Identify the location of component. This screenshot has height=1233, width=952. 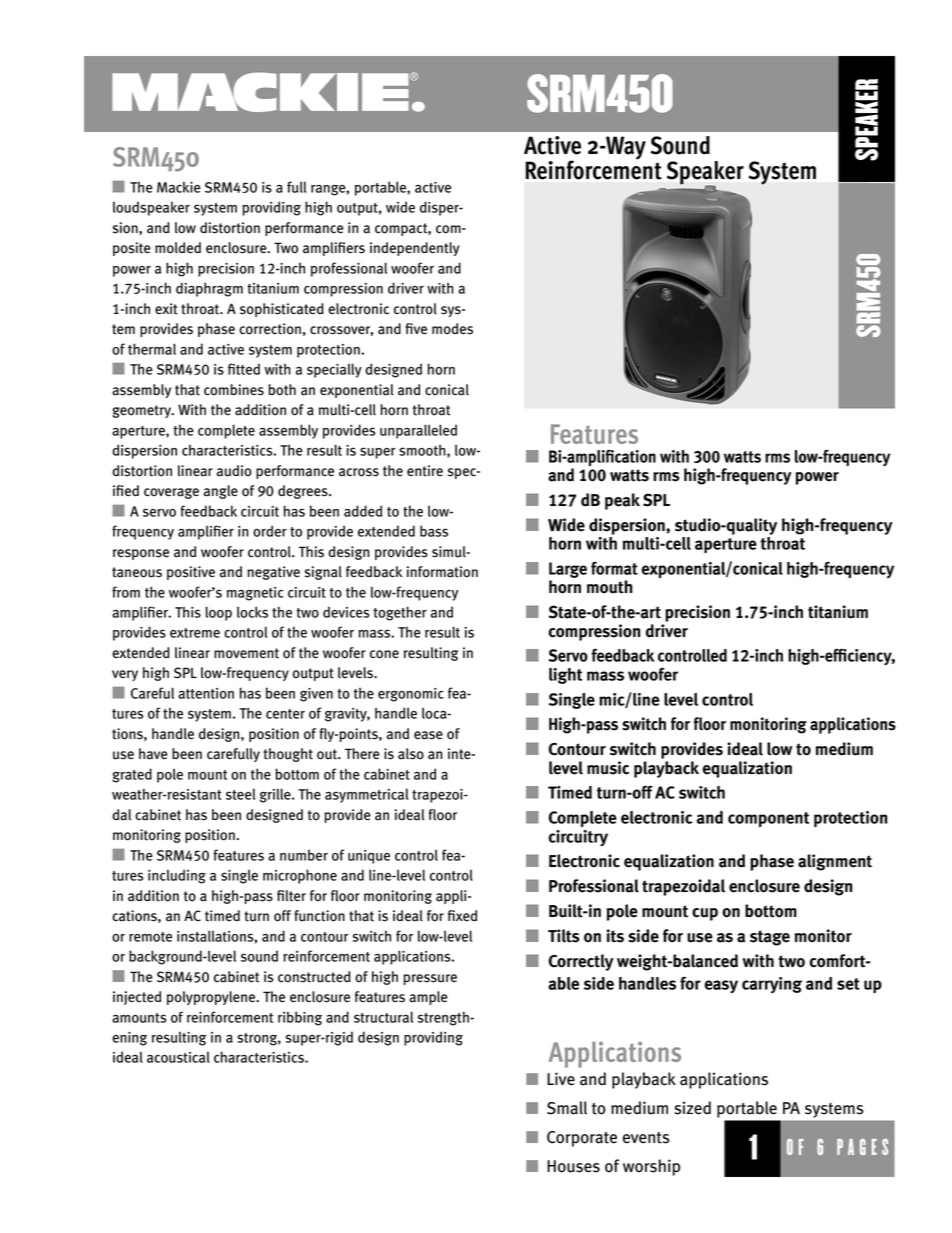
(768, 819).
